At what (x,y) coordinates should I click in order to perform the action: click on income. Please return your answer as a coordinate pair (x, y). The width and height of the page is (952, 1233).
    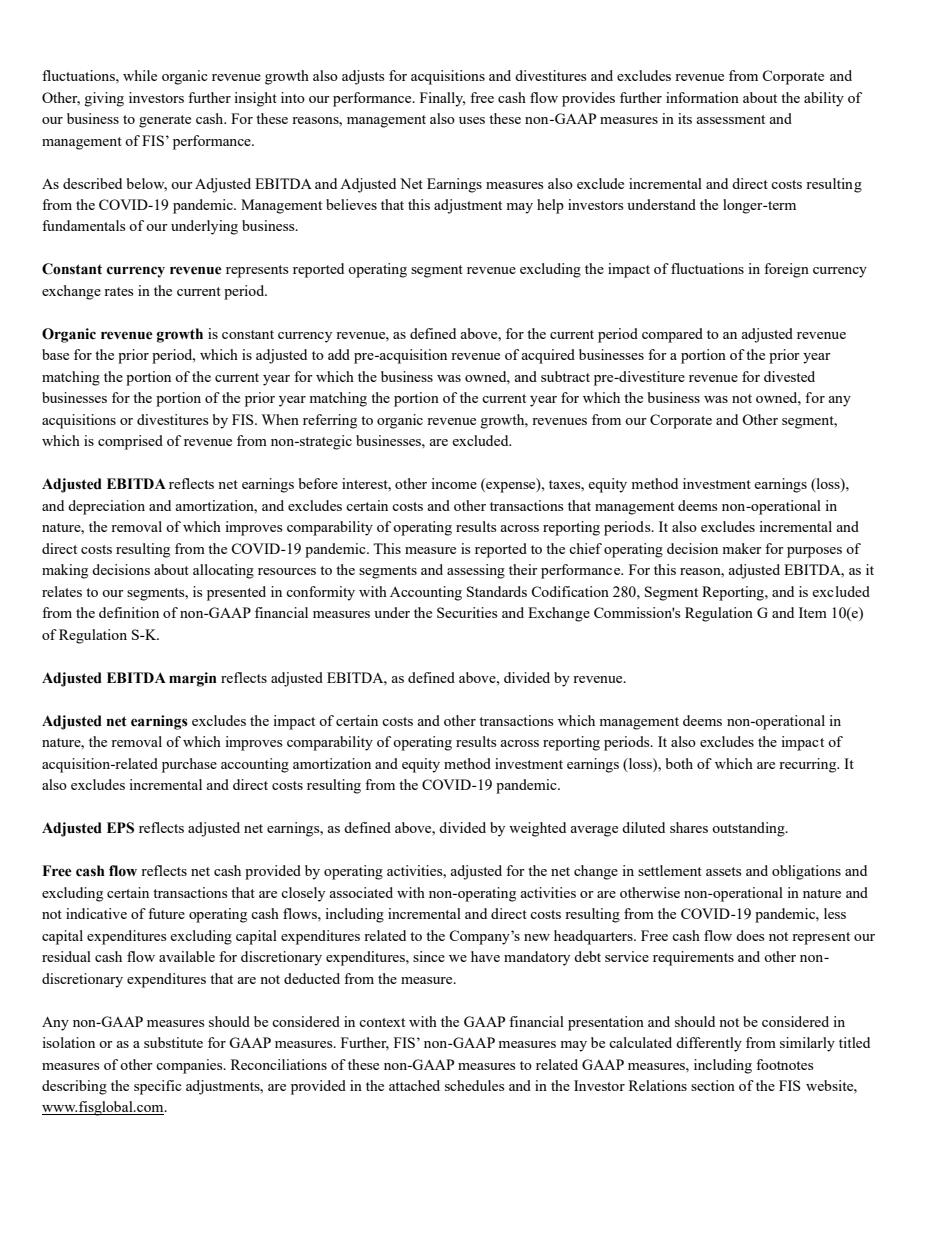
    Looking at the image, I should click on (454, 483).
